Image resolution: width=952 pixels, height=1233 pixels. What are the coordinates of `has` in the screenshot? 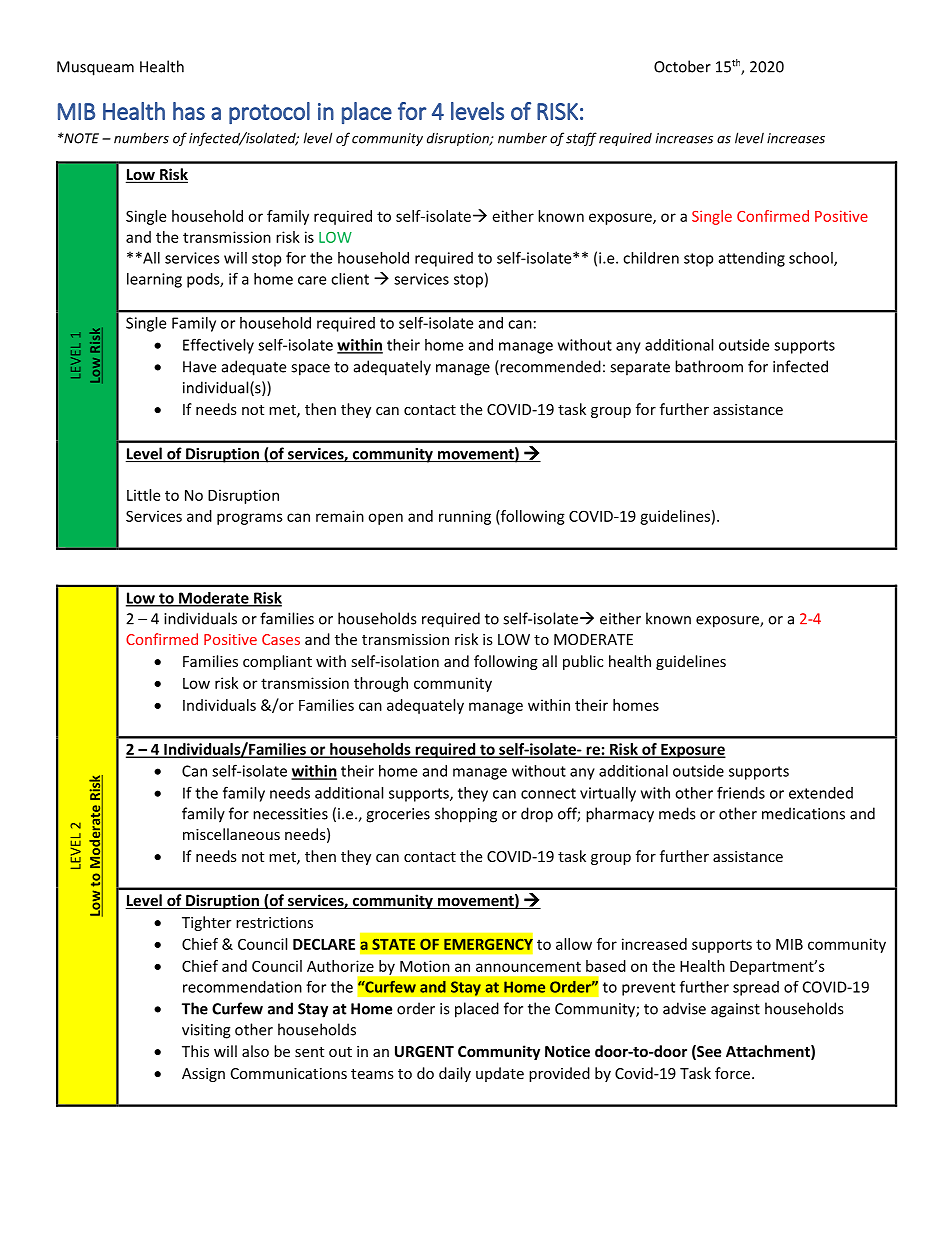 It's located at (189, 111).
